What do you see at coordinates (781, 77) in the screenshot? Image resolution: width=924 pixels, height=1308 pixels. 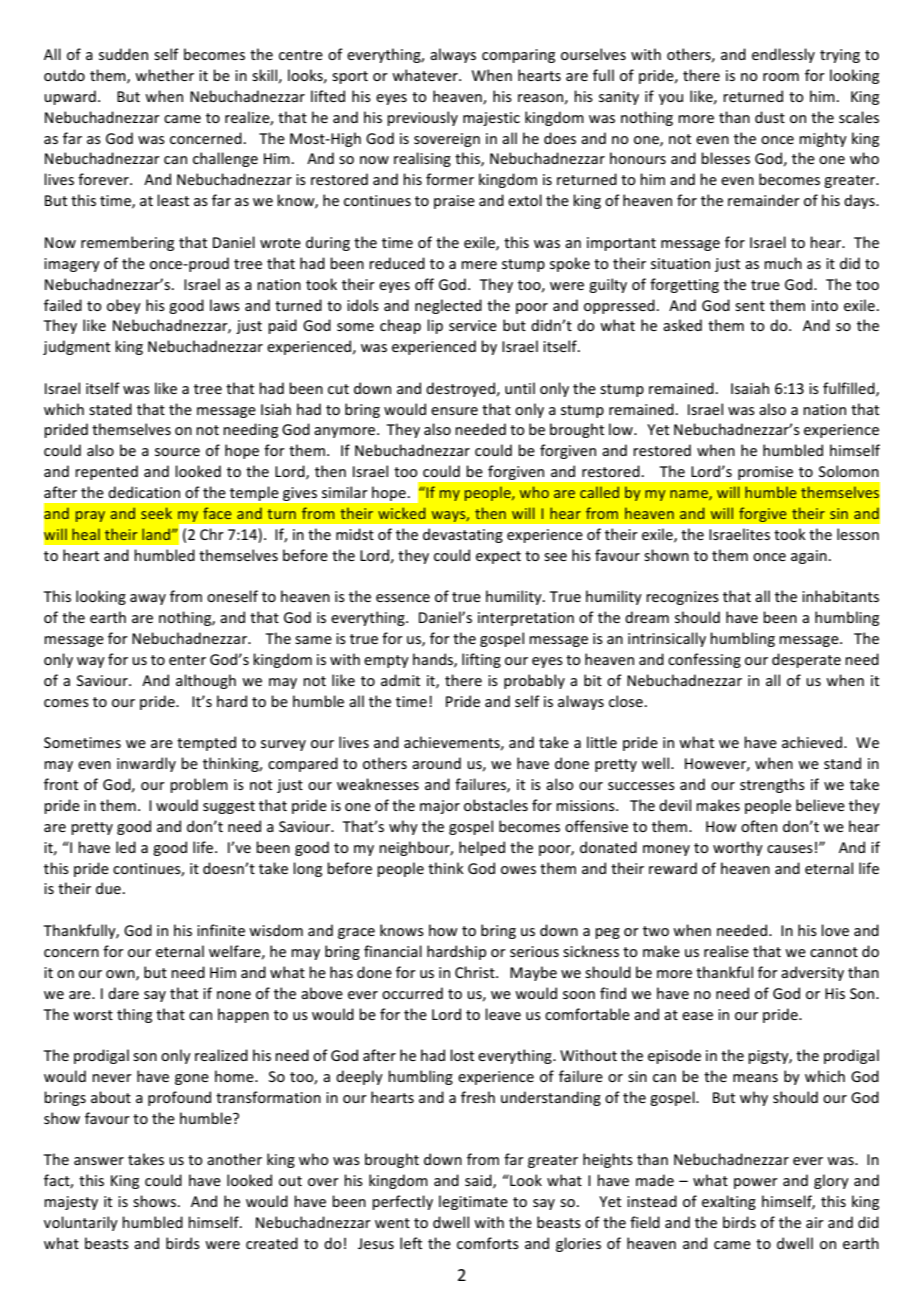 I see `room` at bounding box center [781, 77].
